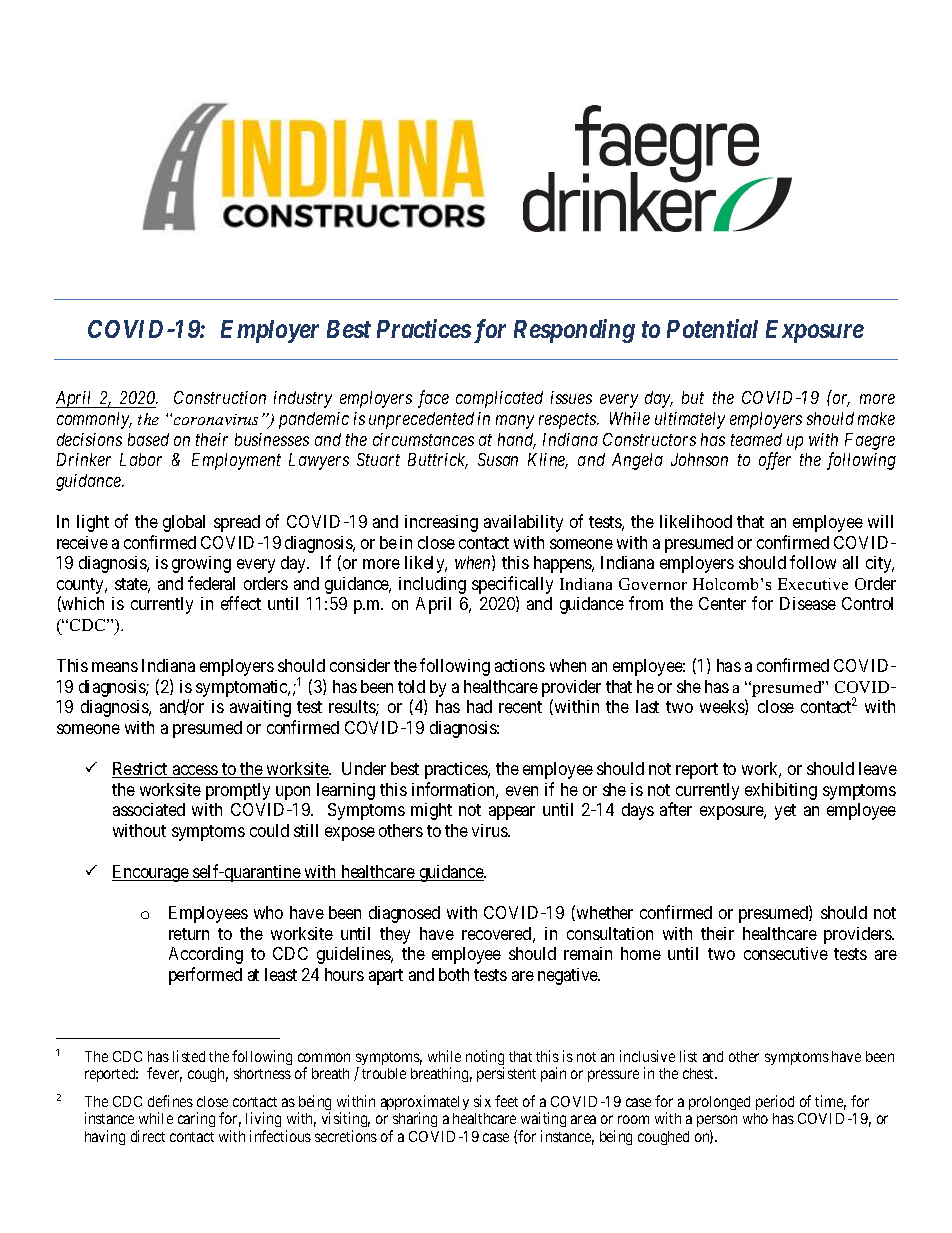  What do you see at coordinates (712, 328) in the screenshot?
I see `Potential` at bounding box center [712, 328].
